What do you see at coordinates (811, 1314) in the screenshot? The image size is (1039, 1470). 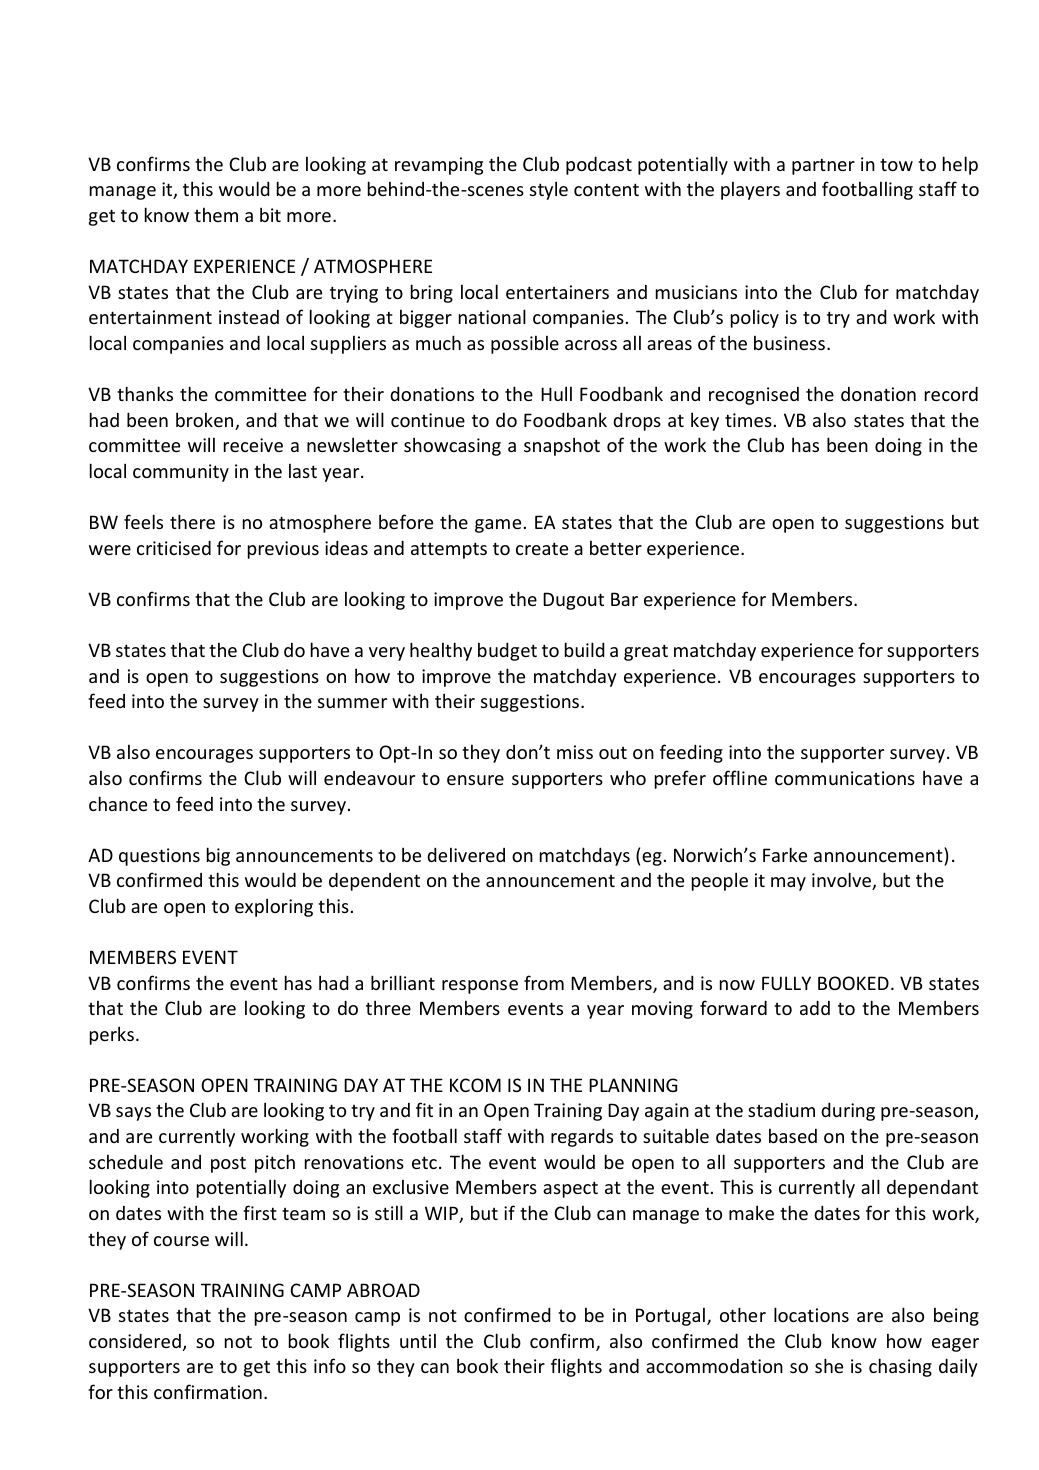 I see `locations` at bounding box center [811, 1314].
